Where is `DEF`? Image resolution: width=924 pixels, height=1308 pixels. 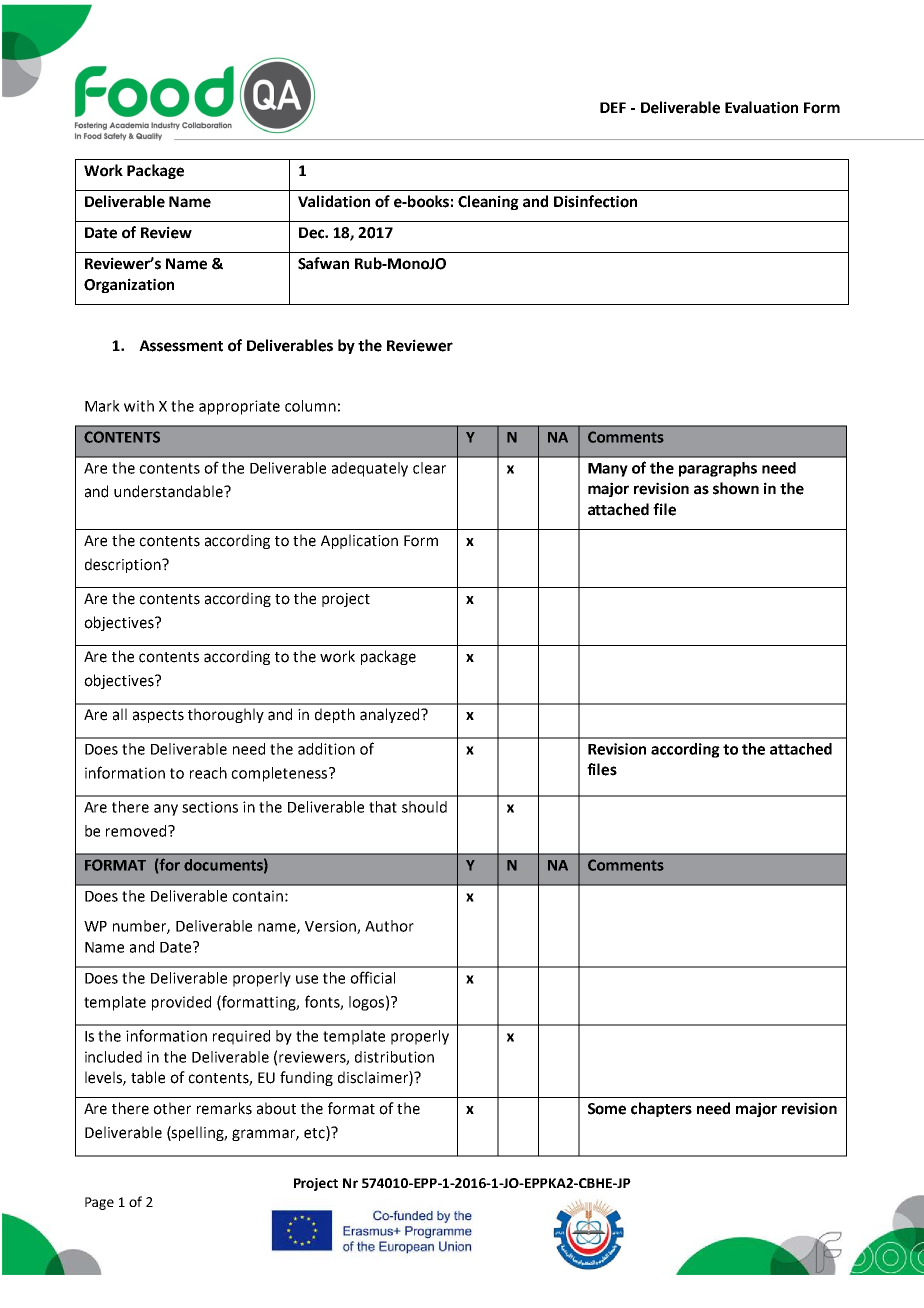
DEF is located at coordinates (613, 107).
